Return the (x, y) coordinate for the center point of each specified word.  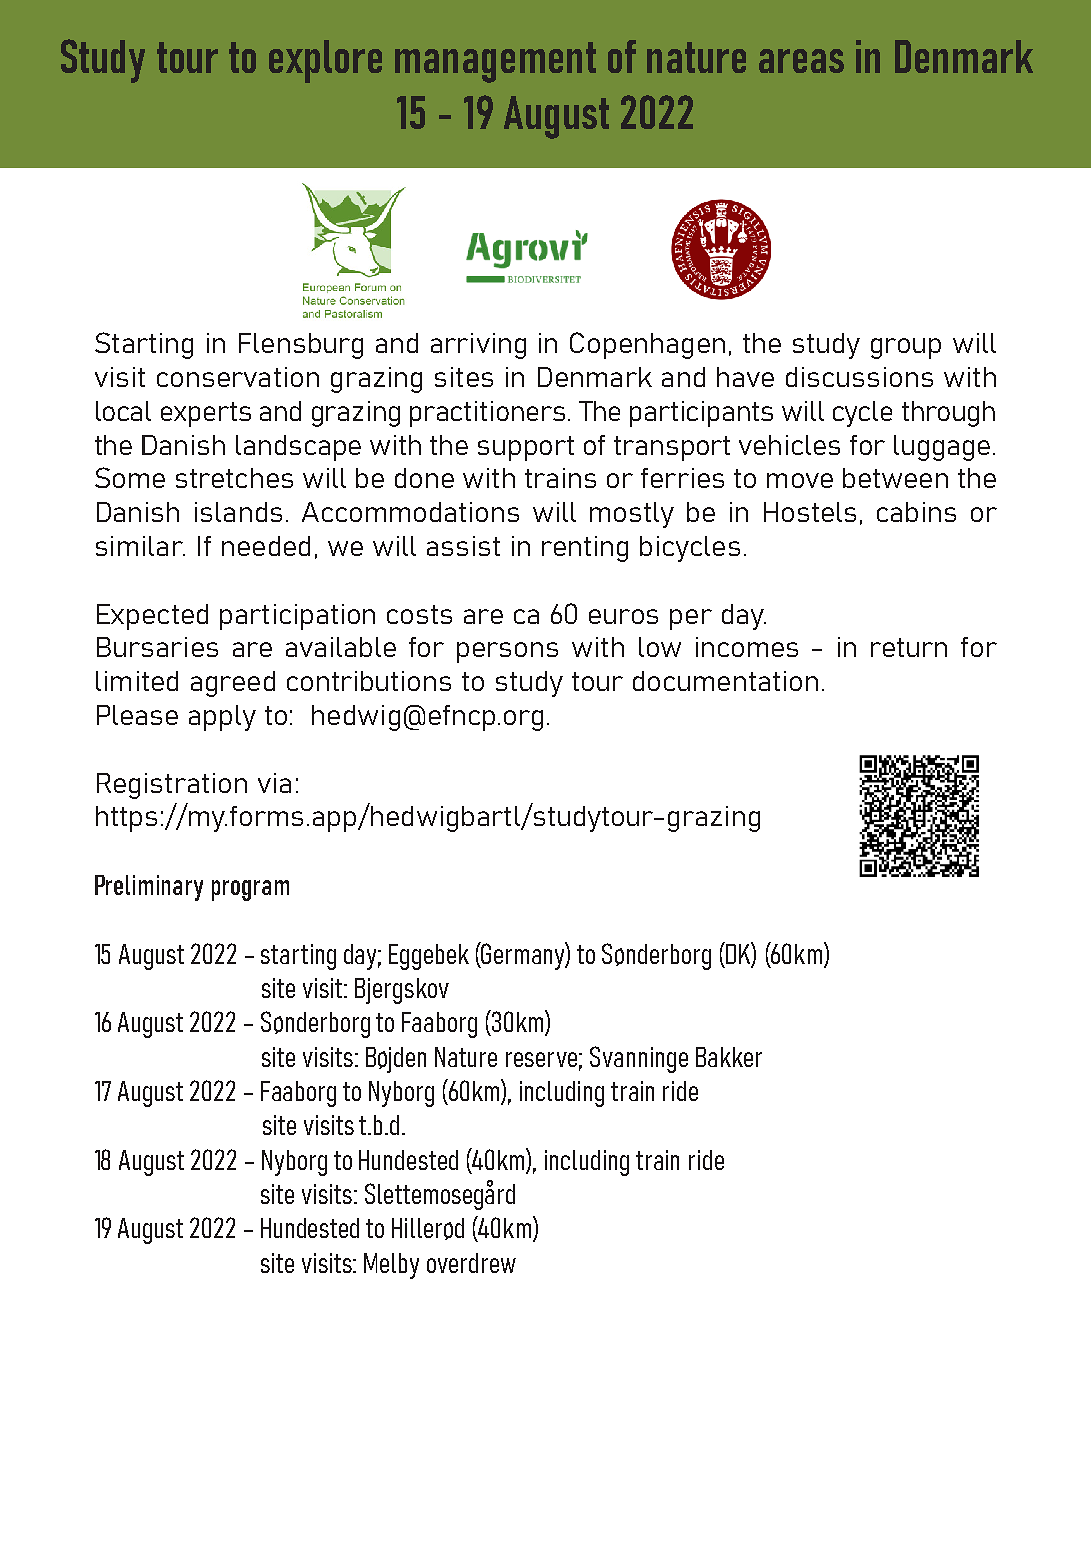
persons (507, 652)
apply (222, 718)
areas (801, 61)
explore (325, 61)
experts (206, 414)
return (909, 647)
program (250, 890)
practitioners (487, 414)
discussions (859, 377)
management (495, 62)
